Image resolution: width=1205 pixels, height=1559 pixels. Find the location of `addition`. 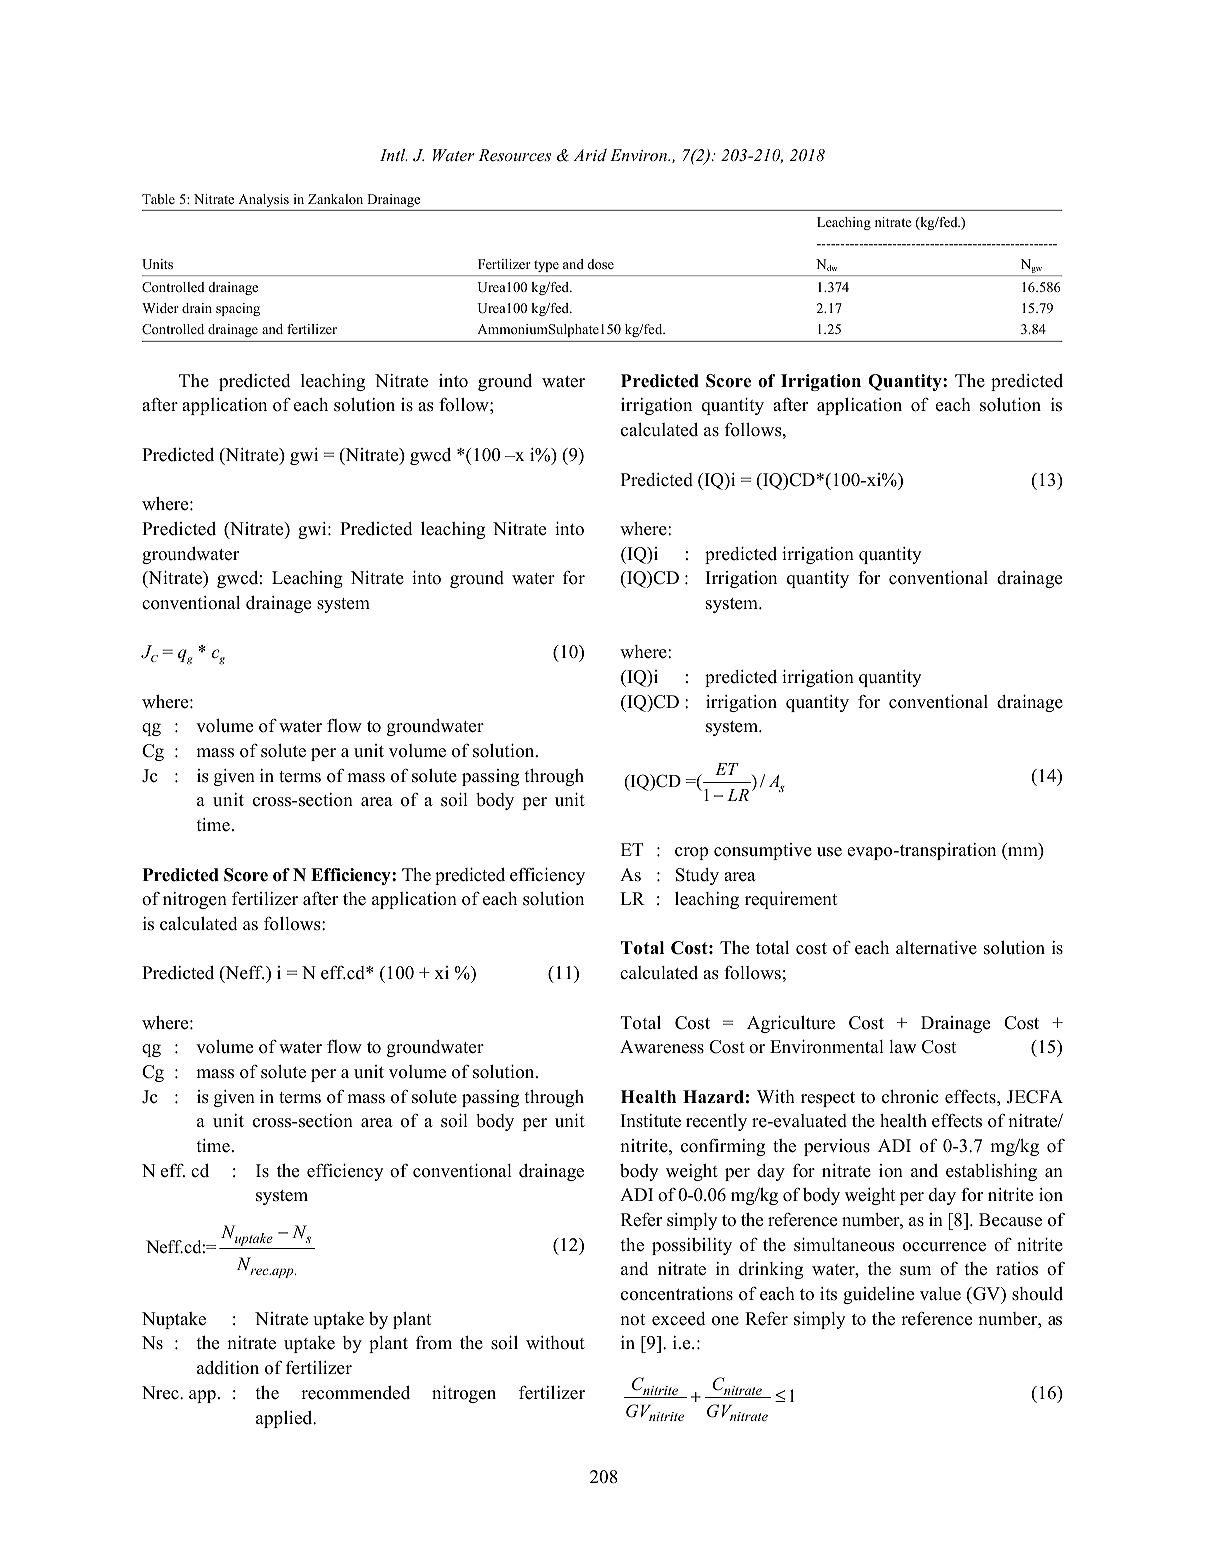

addition is located at coordinates (228, 1368).
